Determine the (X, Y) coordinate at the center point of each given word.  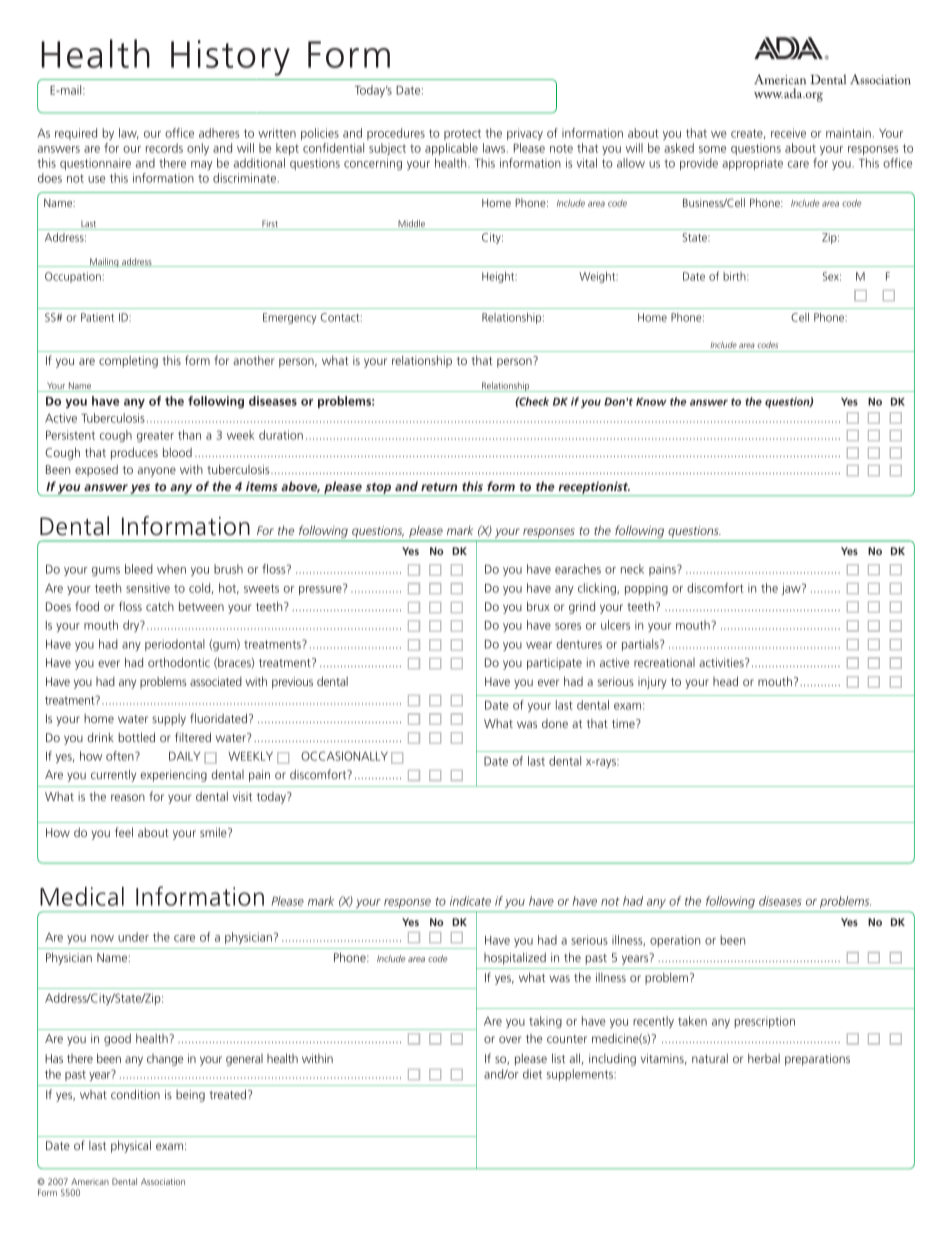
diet (532, 1074)
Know (651, 402)
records (164, 148)
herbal (764, 1058)
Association (163, 1181)
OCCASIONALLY (344, 756)
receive (788, 133)
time (624, 723)
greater (155, 436)
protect (462, 134)
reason (128, 797)
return (439, 487)
